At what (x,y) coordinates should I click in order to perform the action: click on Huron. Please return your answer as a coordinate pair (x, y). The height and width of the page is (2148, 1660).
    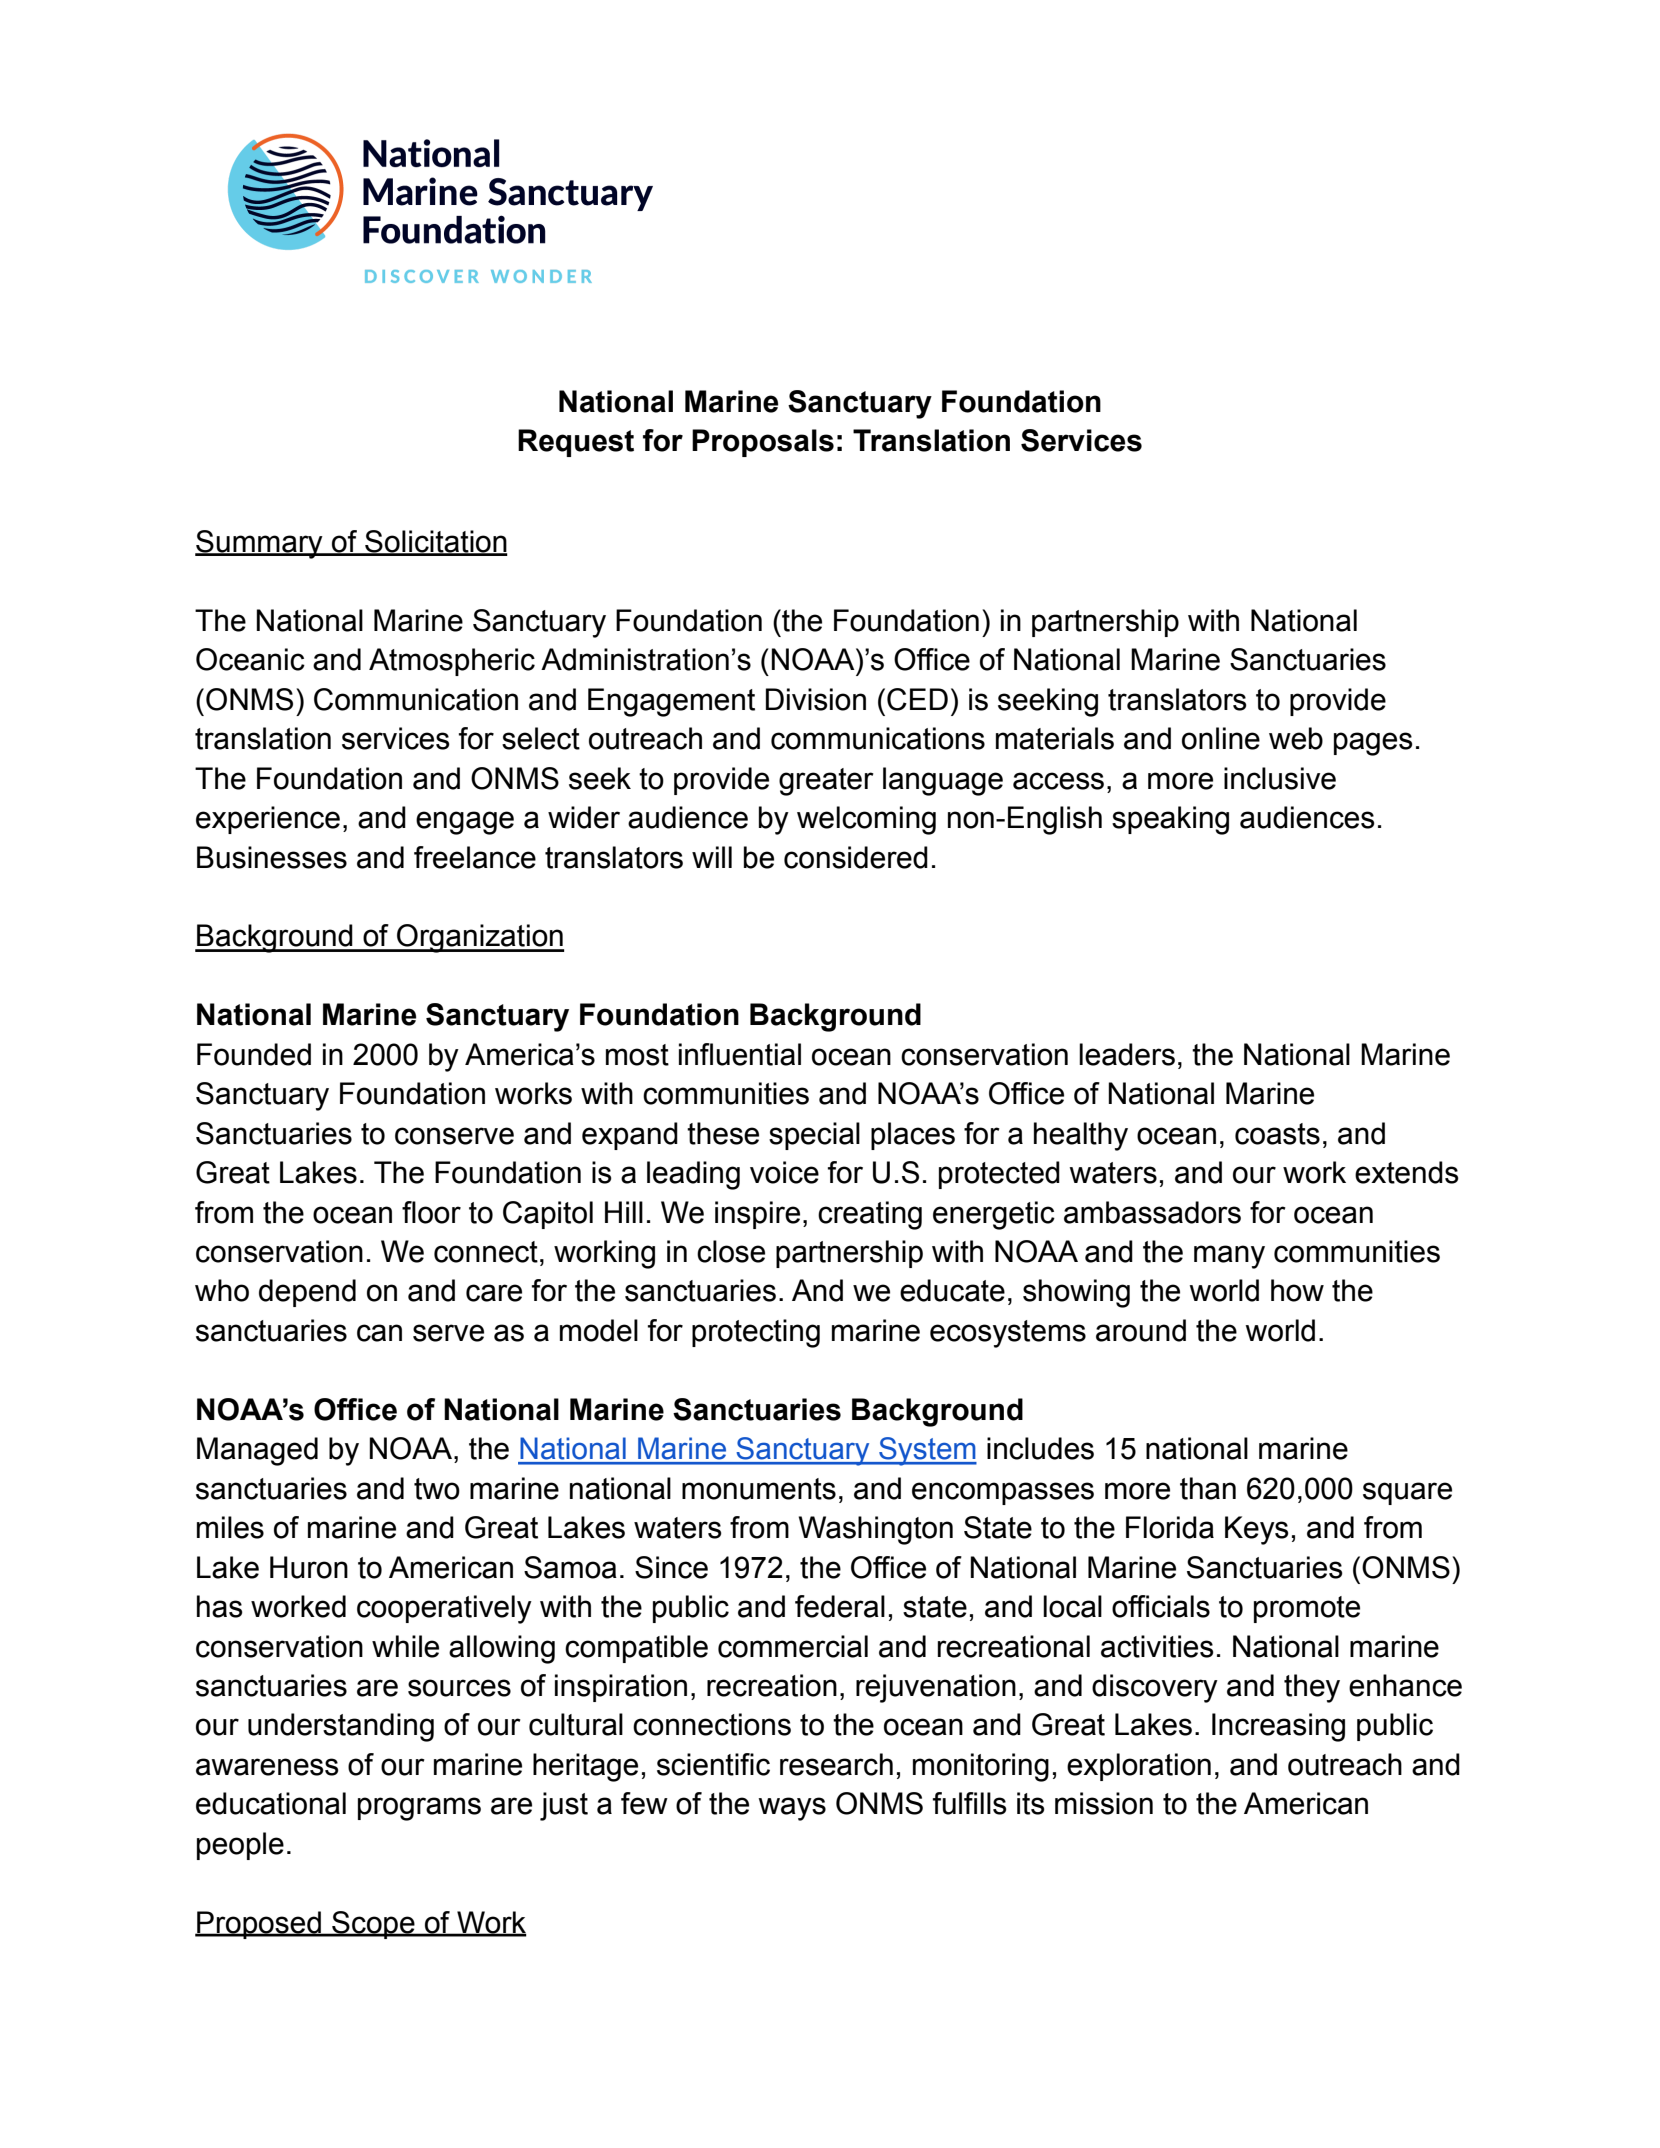
    Looking at the image, I should click on (309, 1567).
